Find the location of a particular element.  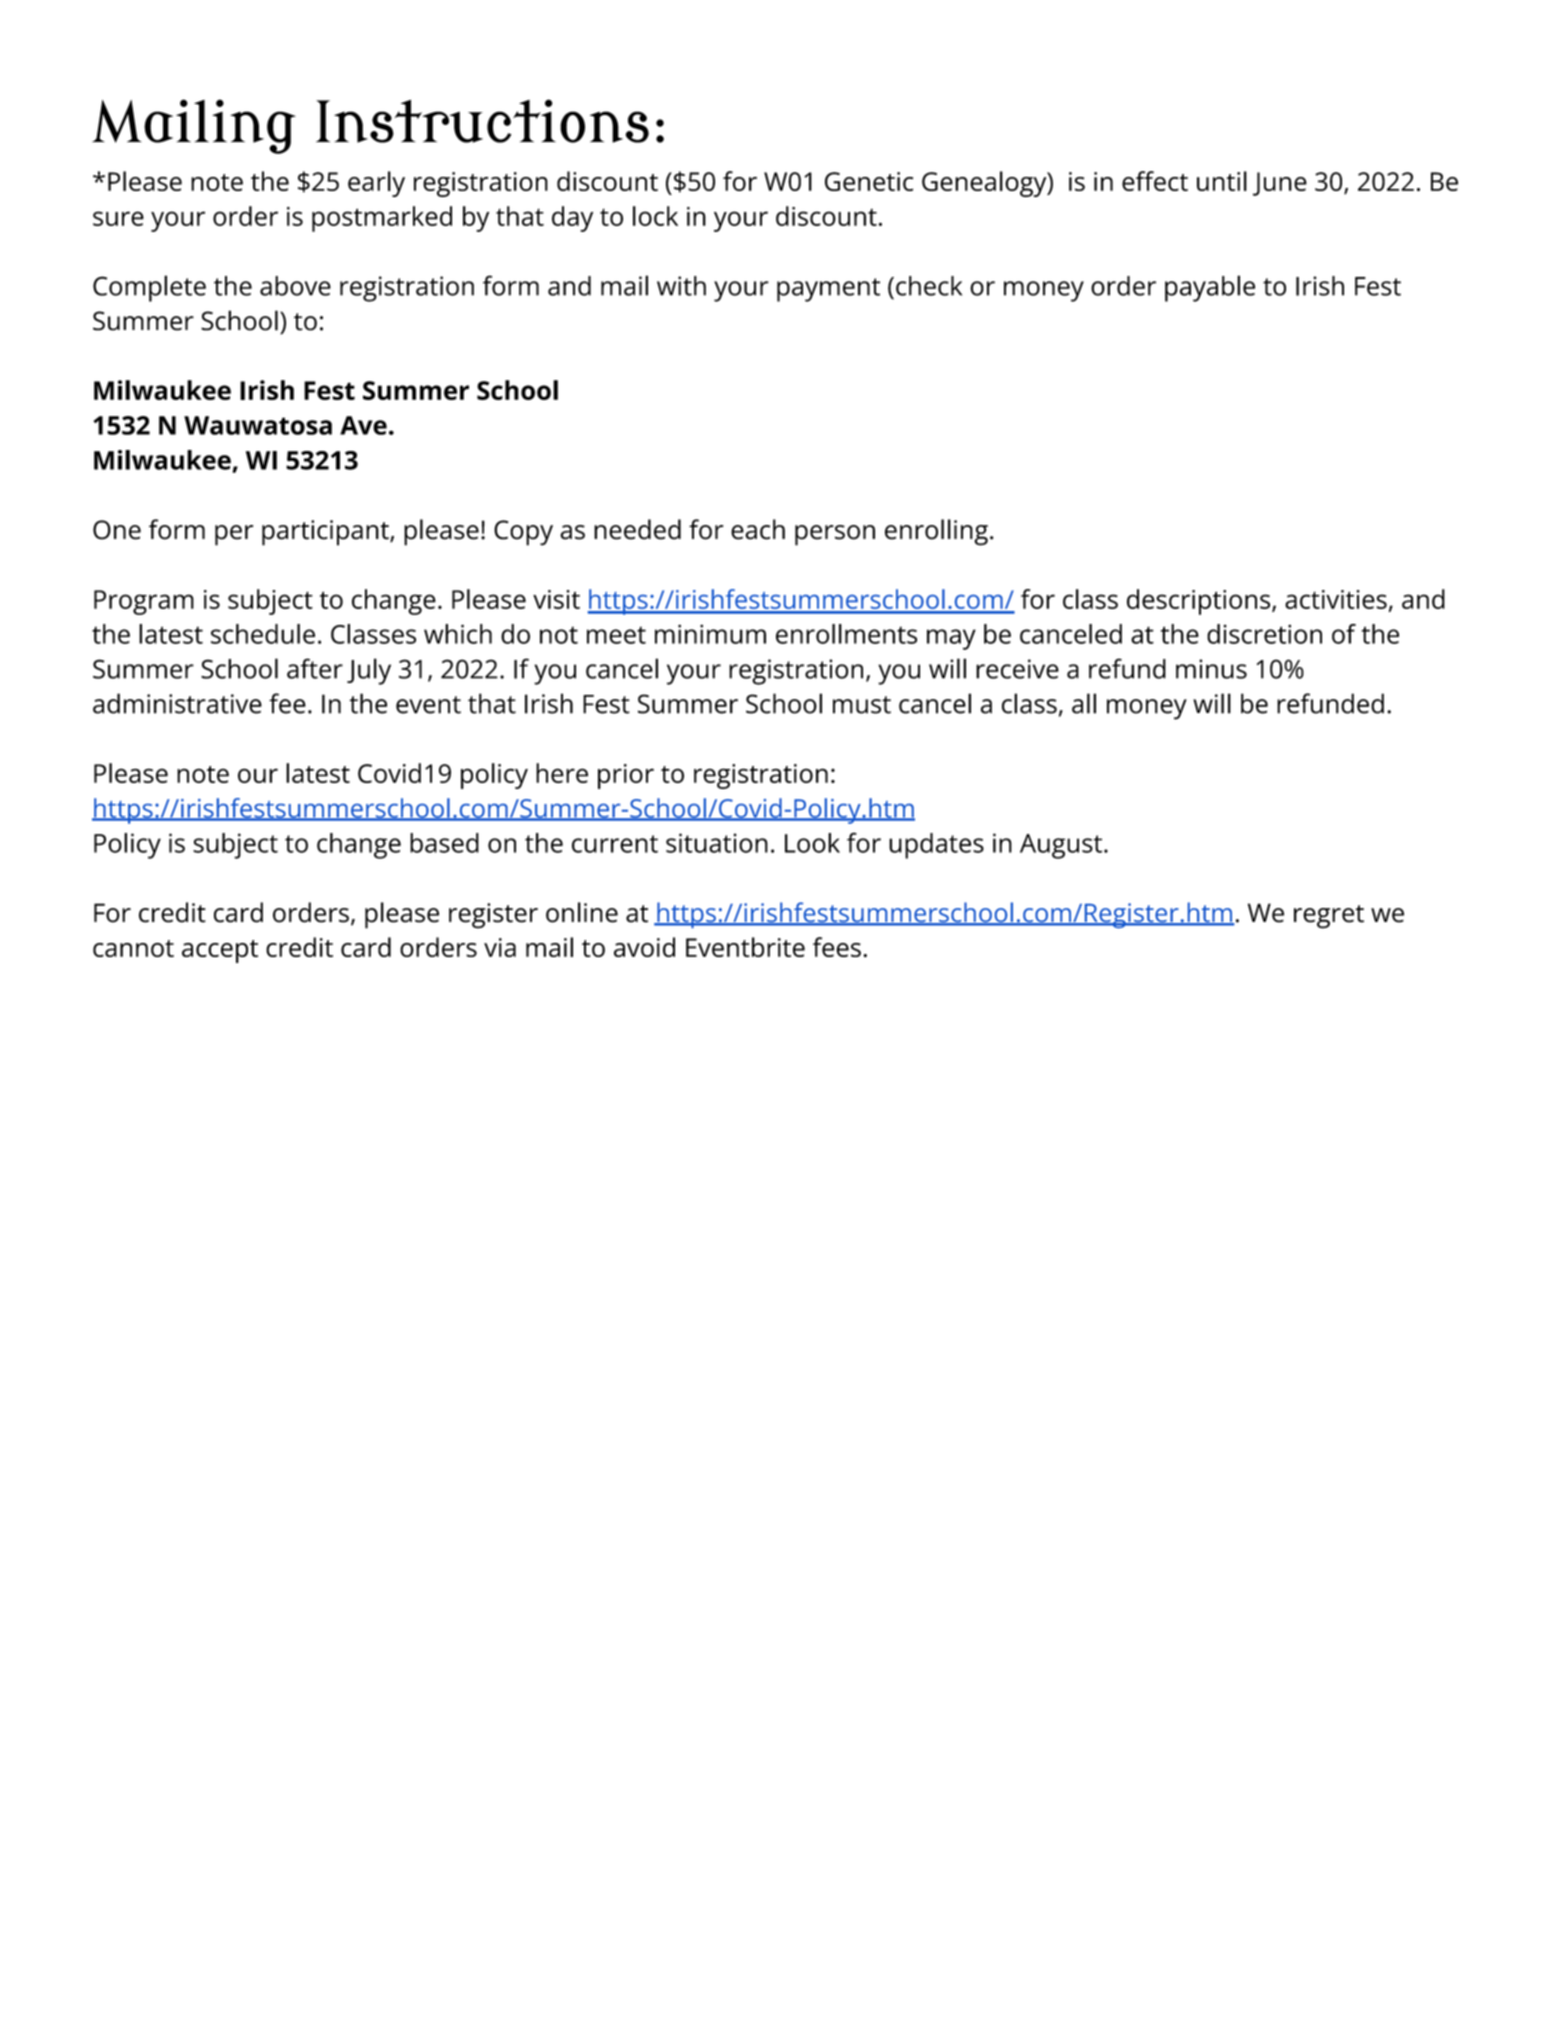

Genetic is located at coordinates (869, 181).
